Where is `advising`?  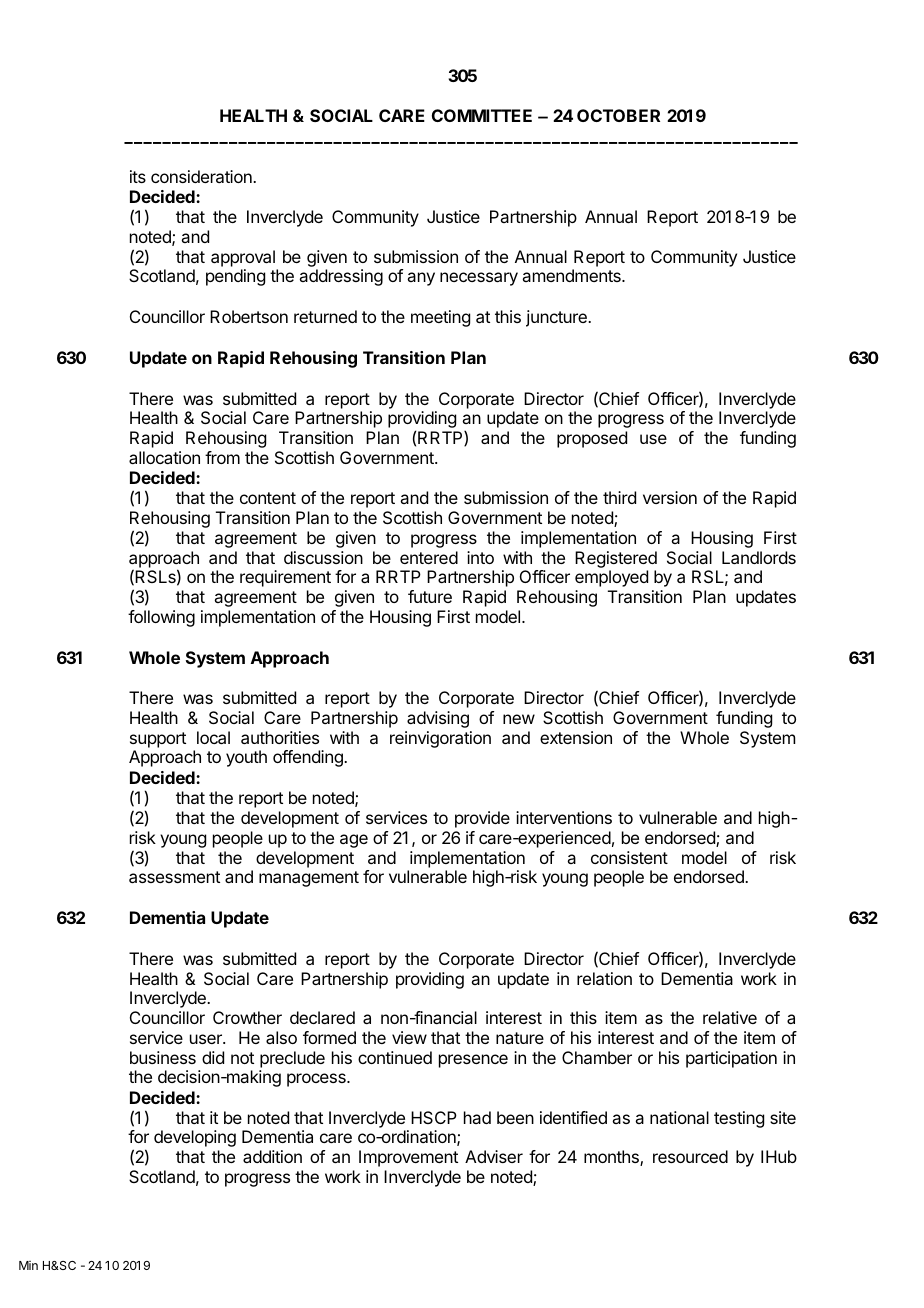 advising is located at coordinates (438, 719).
